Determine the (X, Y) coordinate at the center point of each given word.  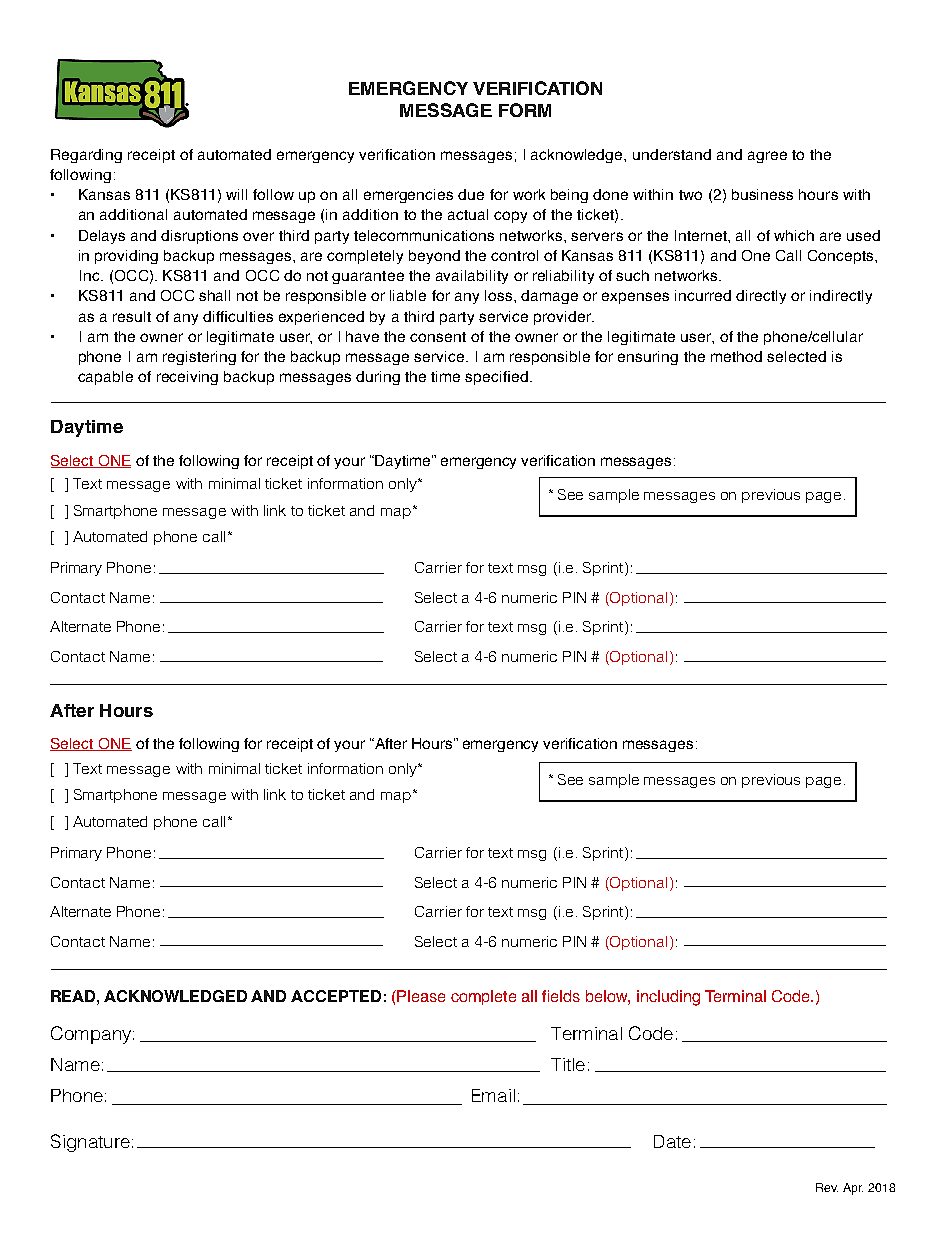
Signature (90, 1143)
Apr (853, 1189)
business (762, 194)
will (236, 194)
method (736, 356)
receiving (187, 378)
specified (496, 378)
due (471, 194)
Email (493, 1095)
